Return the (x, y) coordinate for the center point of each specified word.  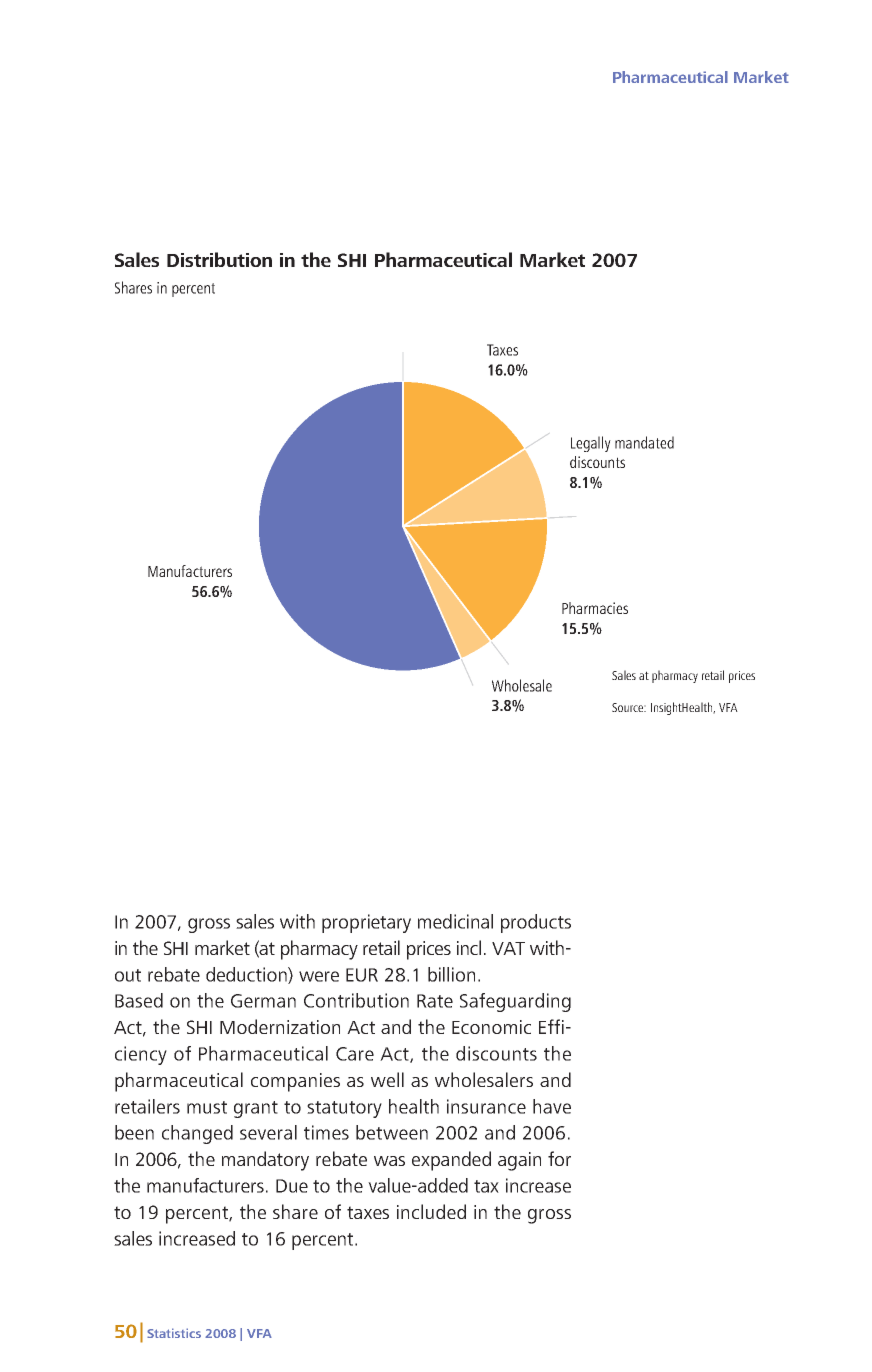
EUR (362, 975)
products (536, 923)
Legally (591, 444)
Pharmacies (595, 608)
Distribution (219, 259)
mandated (644, 442)
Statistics (174, 1333)
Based (139, 1000)
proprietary (366, 923)
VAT (508, 948)
